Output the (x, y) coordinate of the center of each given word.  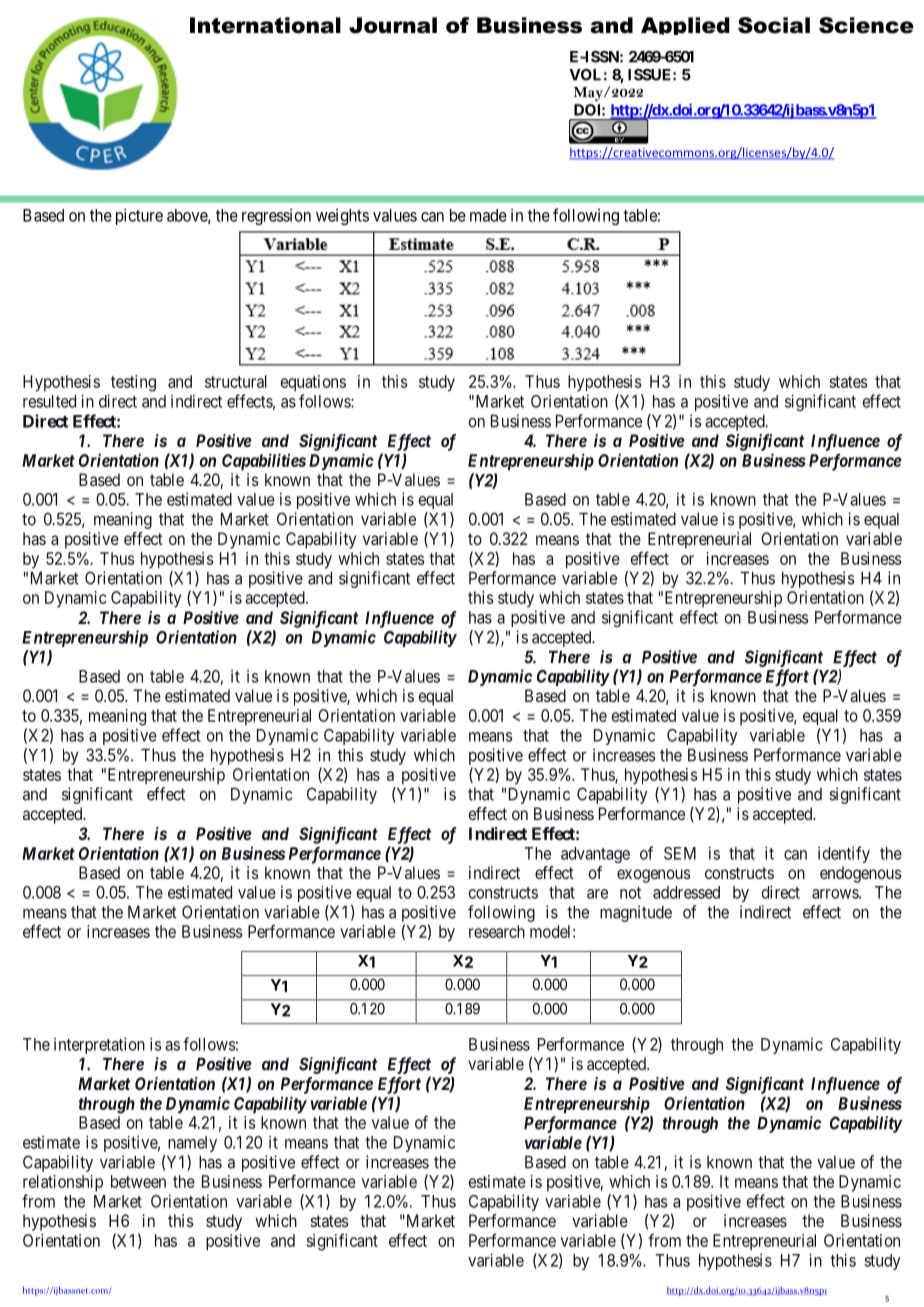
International (265, 25)
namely (192, 1144)
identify (844, 854)
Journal (393, 25)
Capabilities (264, 462)
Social (774, 25)
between (138, 1181)
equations (313, 383)
